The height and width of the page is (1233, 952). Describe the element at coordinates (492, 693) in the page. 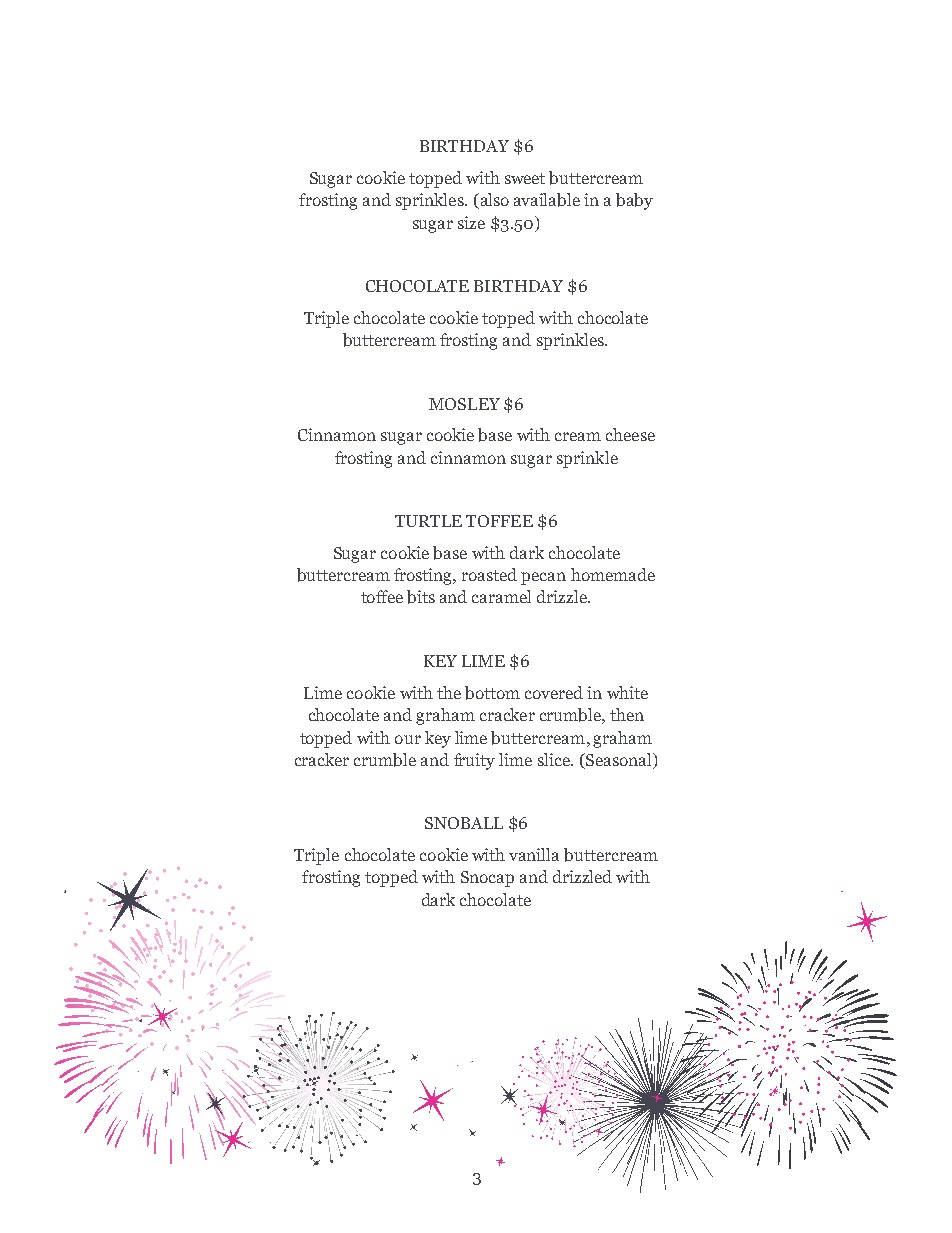

I see `bottom` at that location.
